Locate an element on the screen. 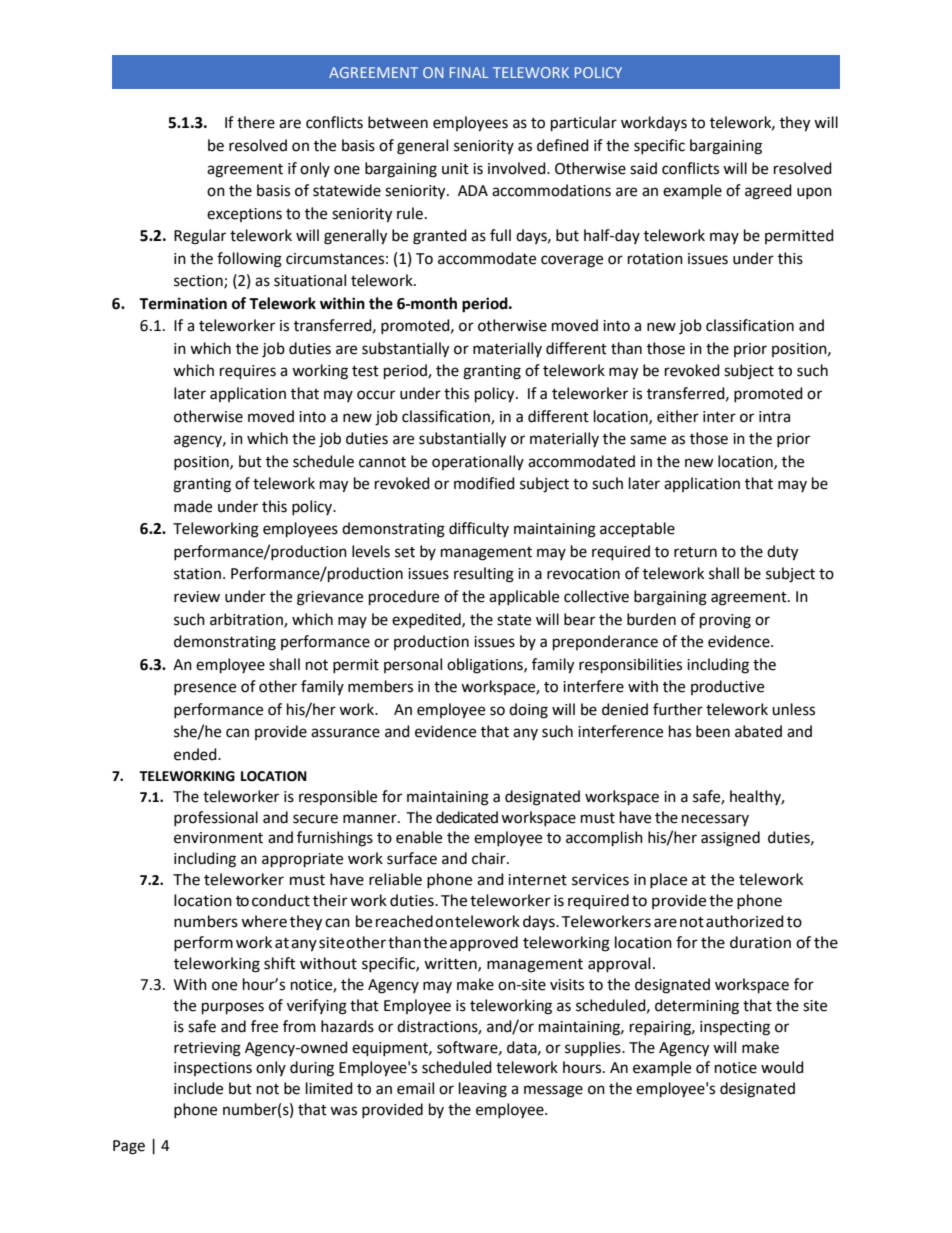  agreed is located at coordinates (768, 192).
